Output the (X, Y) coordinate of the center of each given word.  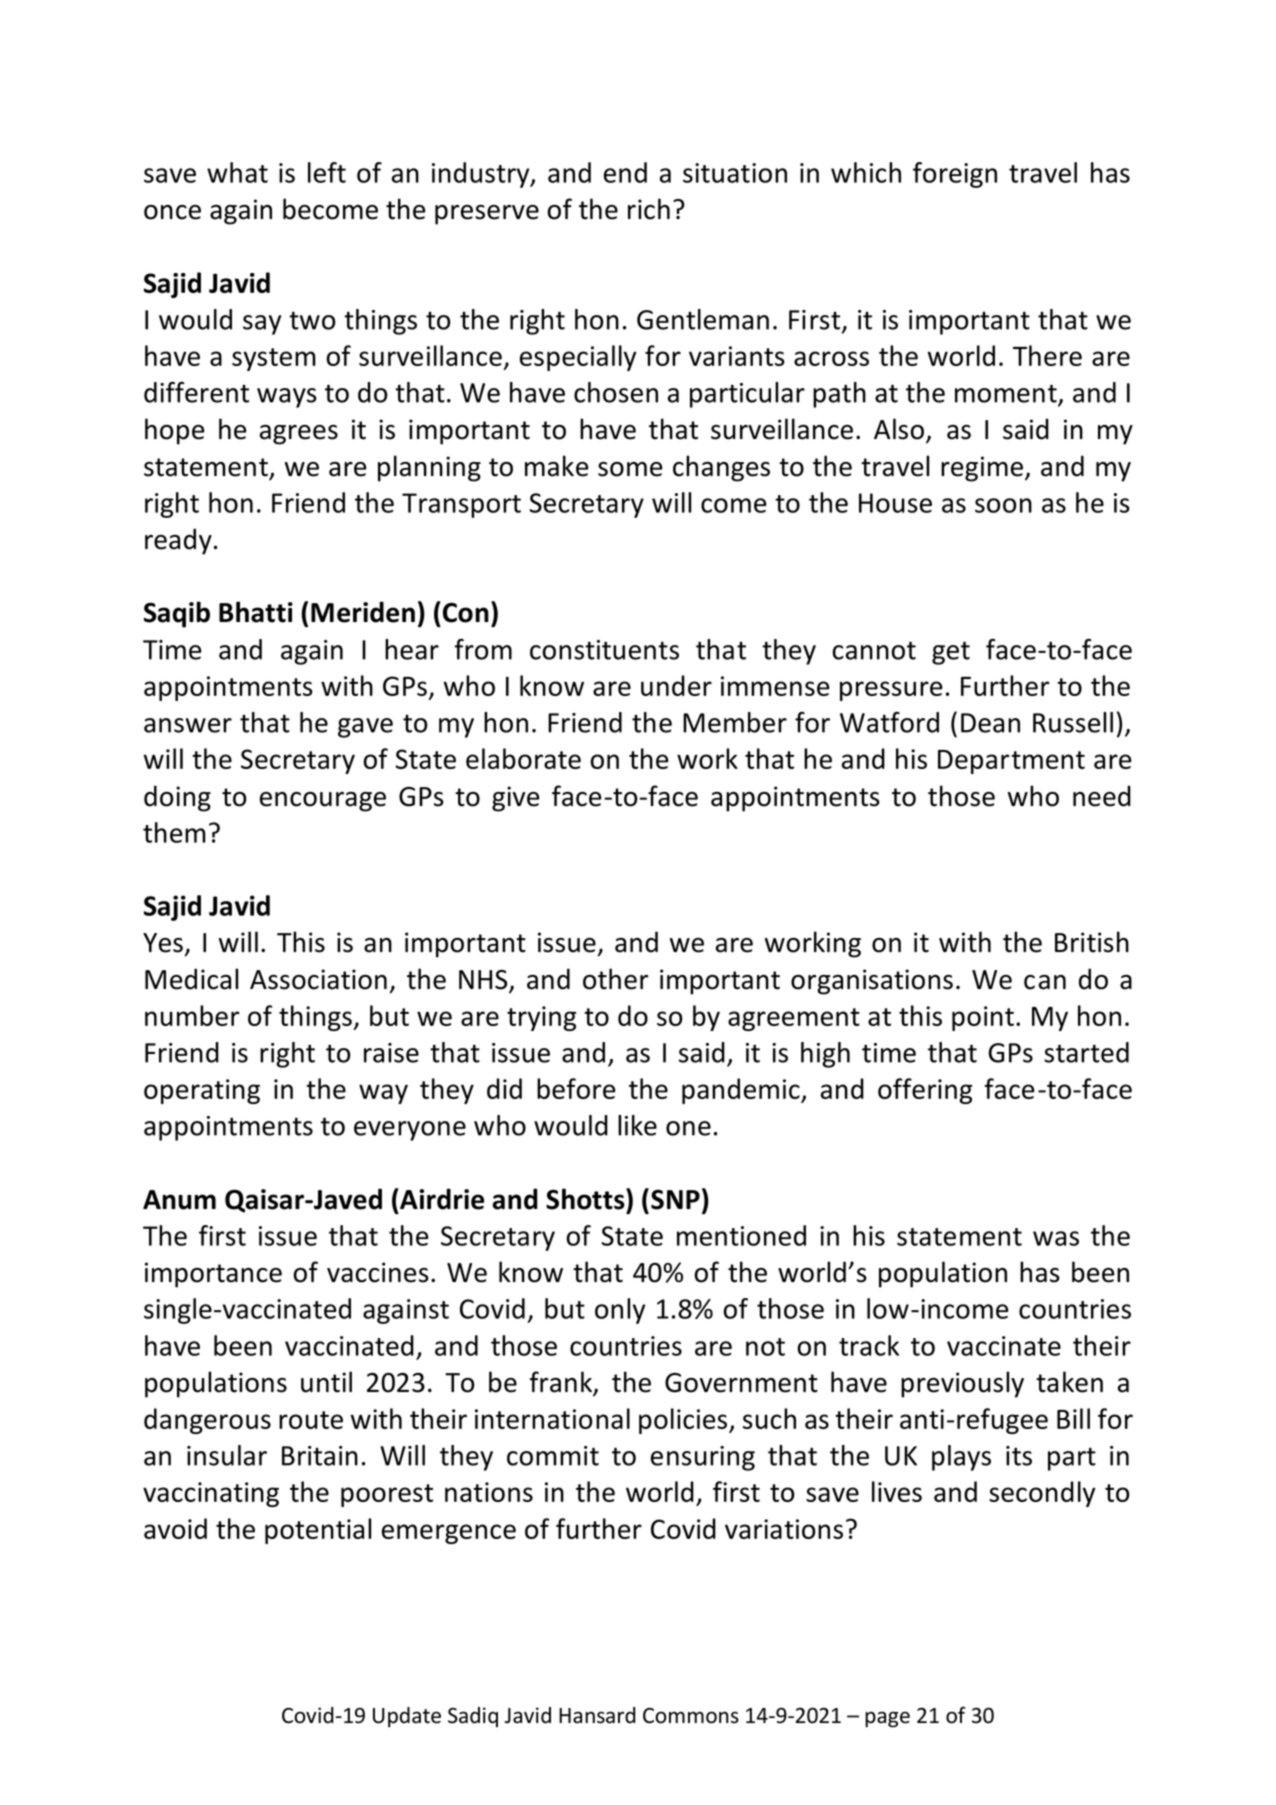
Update (407, 1717)
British (1092, 942)
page (887, 1719)
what (237, 172)
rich (649, 209)
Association (318, 979)
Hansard (597, 1715)
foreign (955, 175)
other (615, 979)
